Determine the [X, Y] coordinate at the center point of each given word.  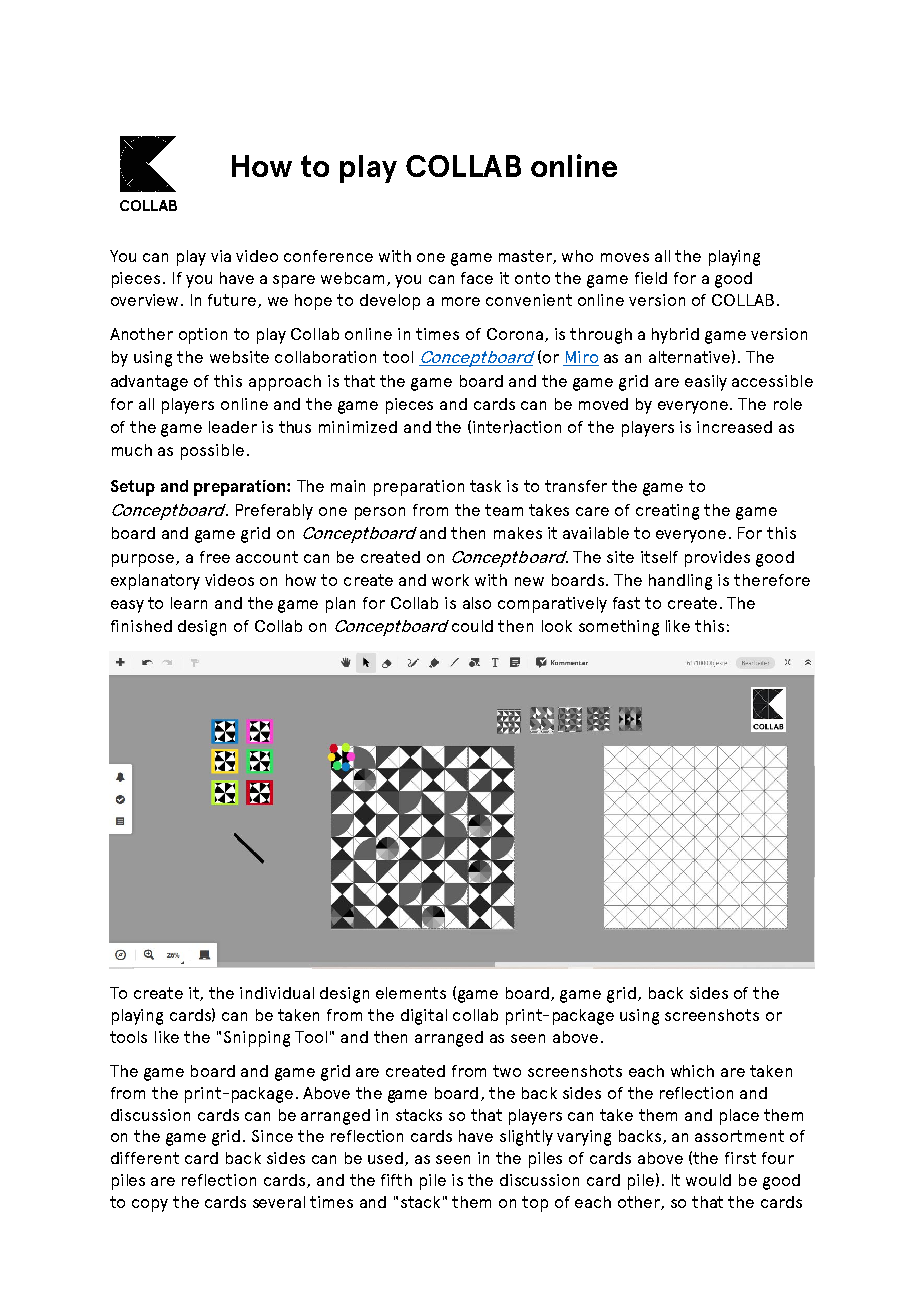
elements [411, 993]
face [477, 278]
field [651, 278]
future [233, 301]
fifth [396, 1180]
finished [141, 626]
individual [277, 993]
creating [667, 512]
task [485, 486]
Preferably [274, 512]
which [692, 1071]
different [145, 1158]
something [619, 628]
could [472, 626]
